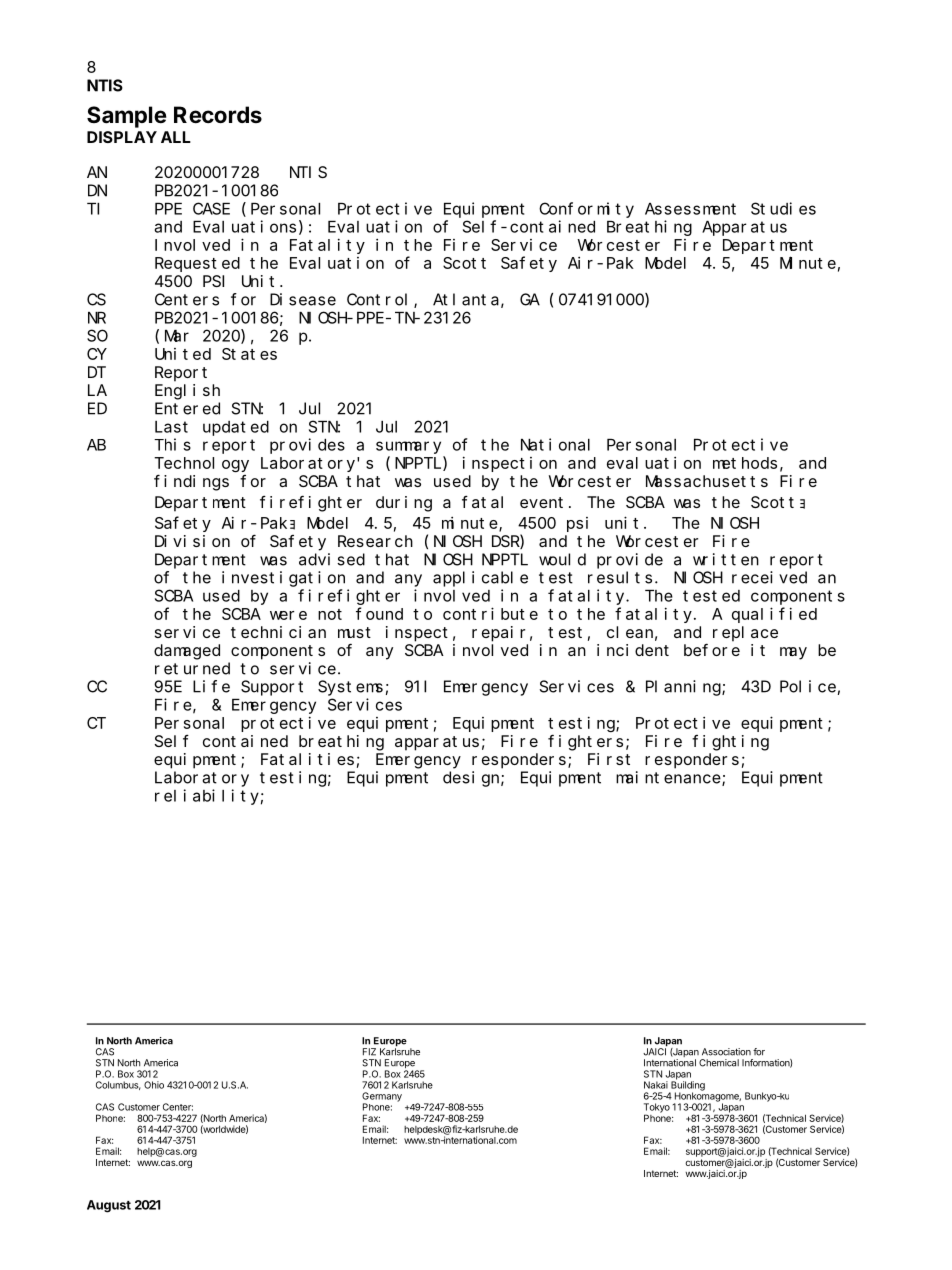 The image size is (952, 1270). I want to click on ALL, so click(176, 137).
